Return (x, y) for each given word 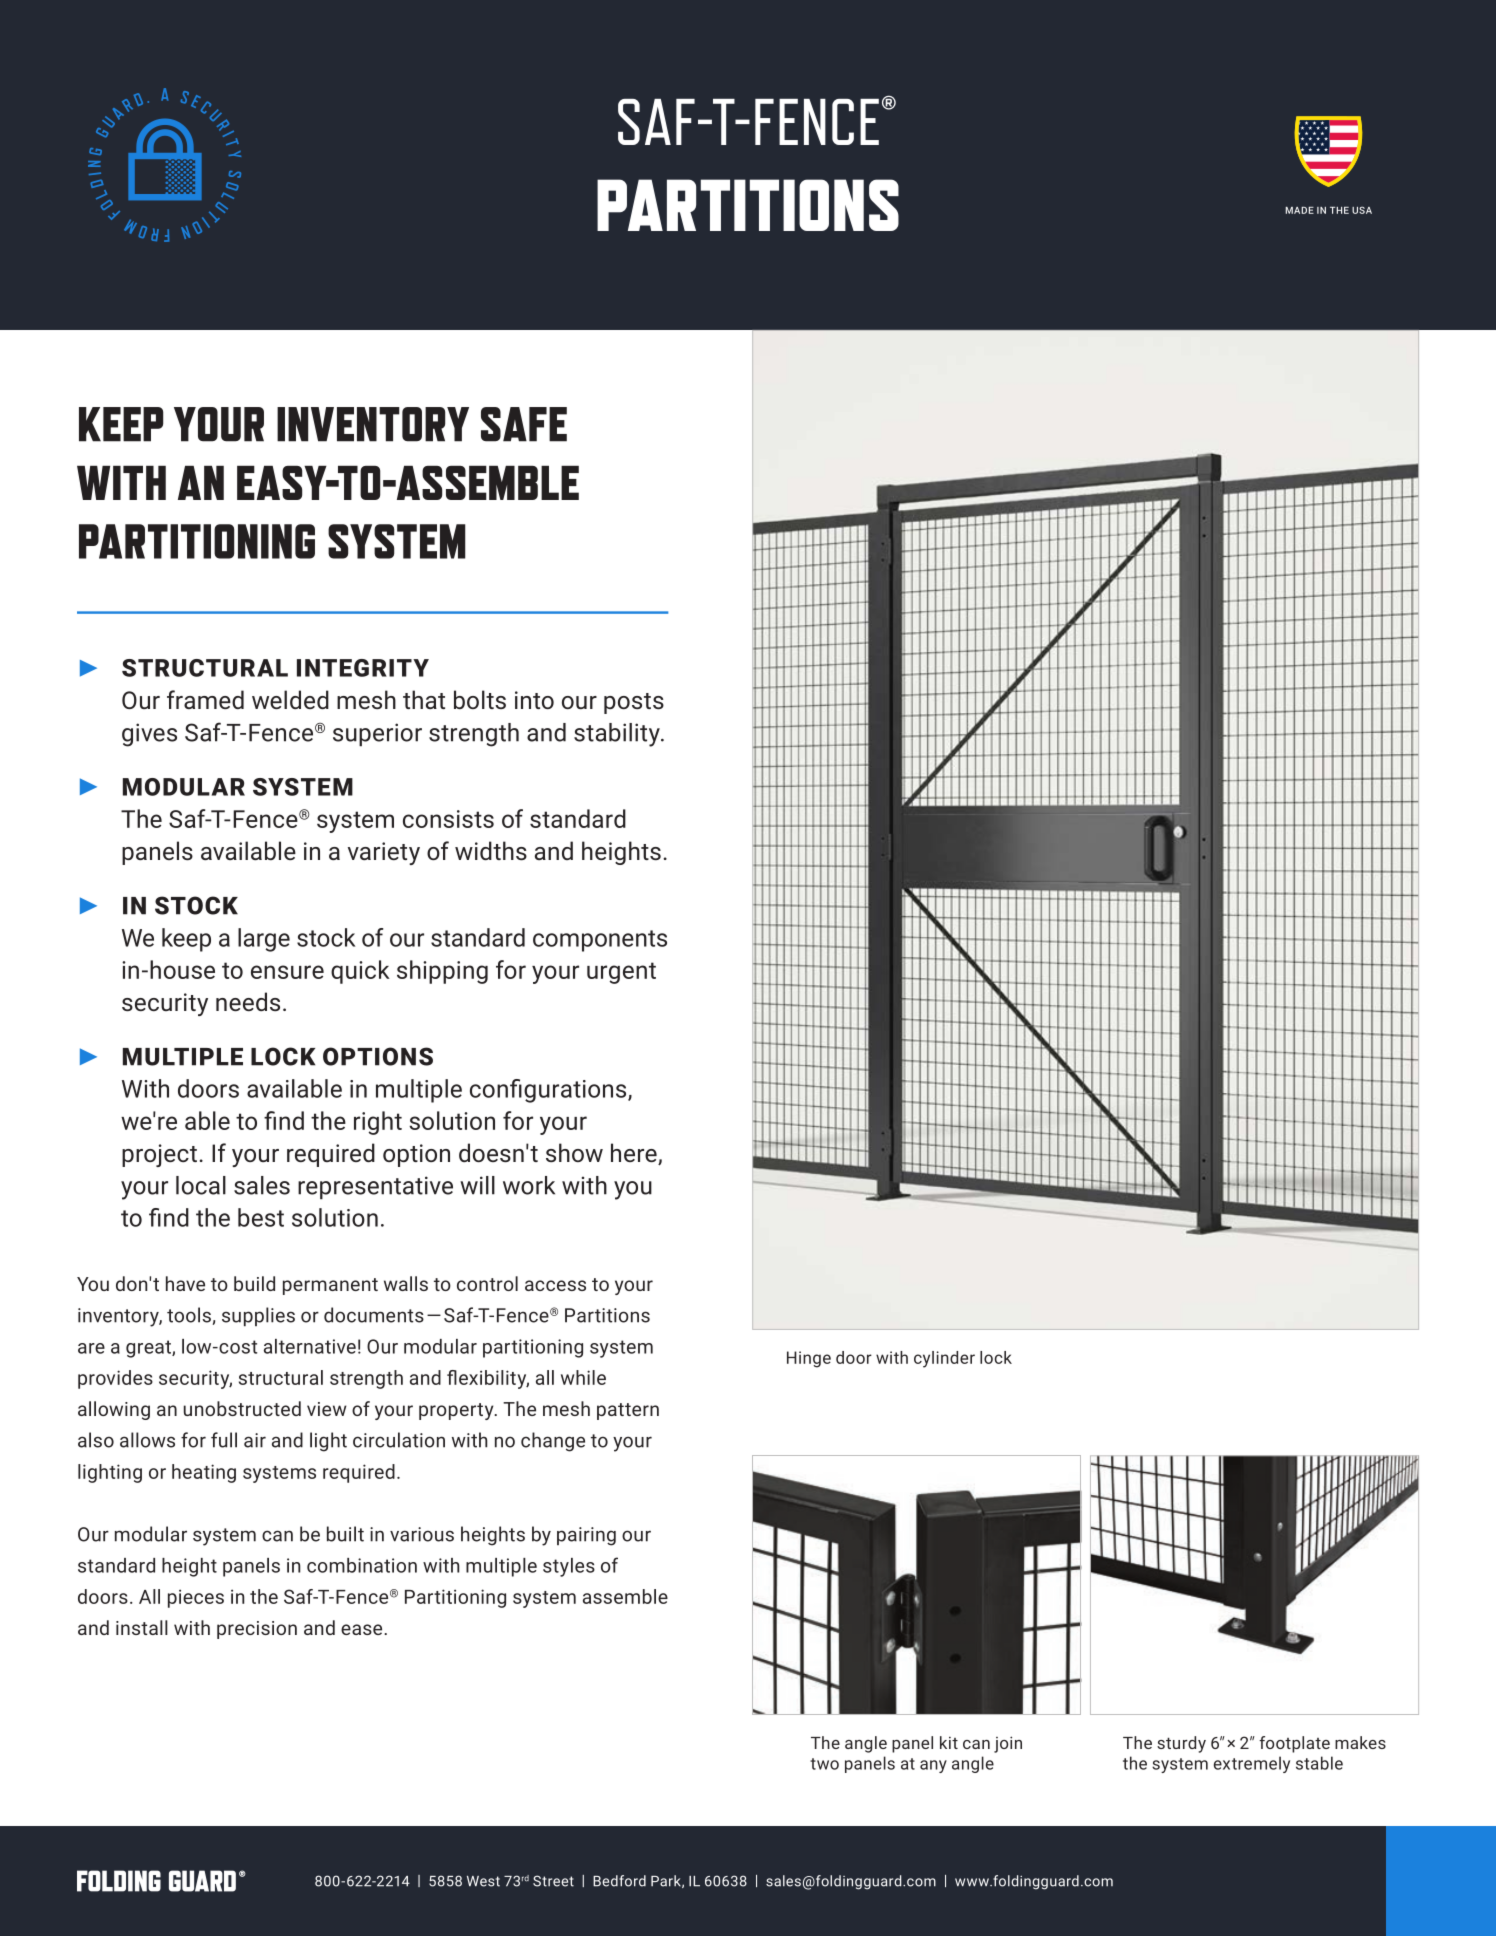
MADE (1299, 210)
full (224, 1440)
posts (634, 703)
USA (1362, 210)
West (483, 1881)
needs (248, 1001)
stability (618, 735)
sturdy (1181, 1744)
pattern (628, 1411)
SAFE (524, 424)
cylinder (944, 1359)
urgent (621, 973)
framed (205, 699)
